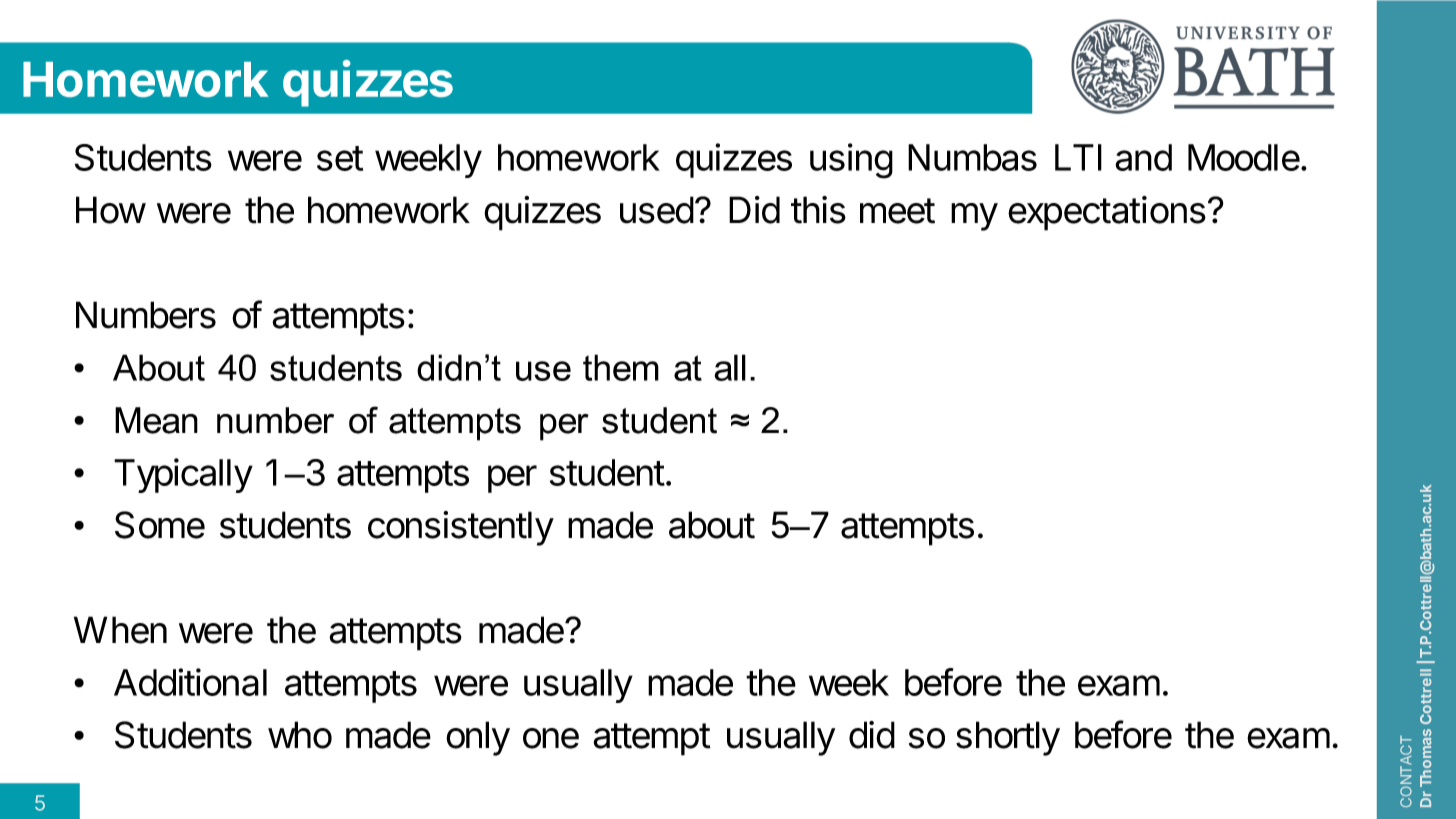 This screenshot has width=1456, height=819. What do you see at coordinates (551, 738) in the screenshot?
I see `one` at bounding box center [551, 738].
